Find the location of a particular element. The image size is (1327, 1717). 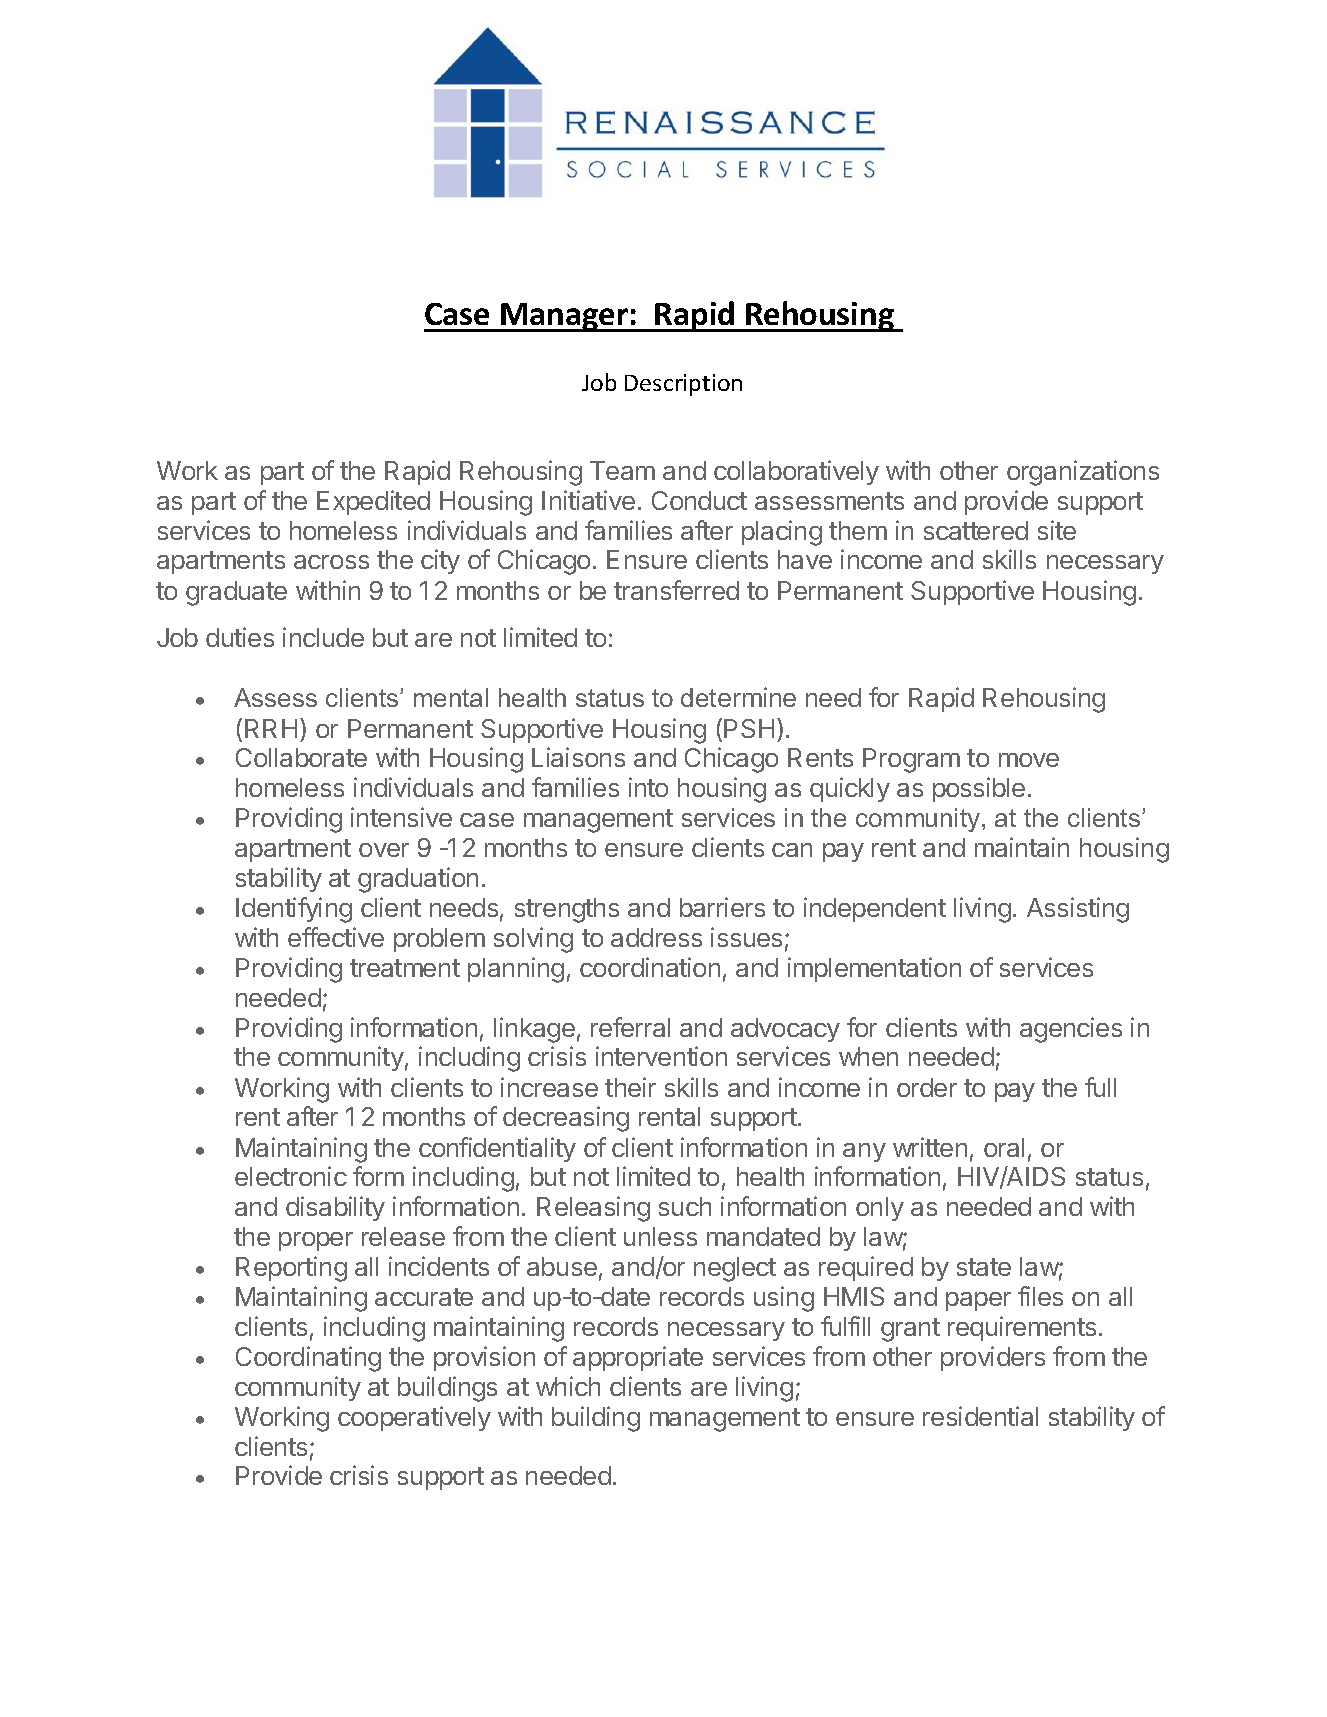

treatment is located at coordinates (405, 968).
